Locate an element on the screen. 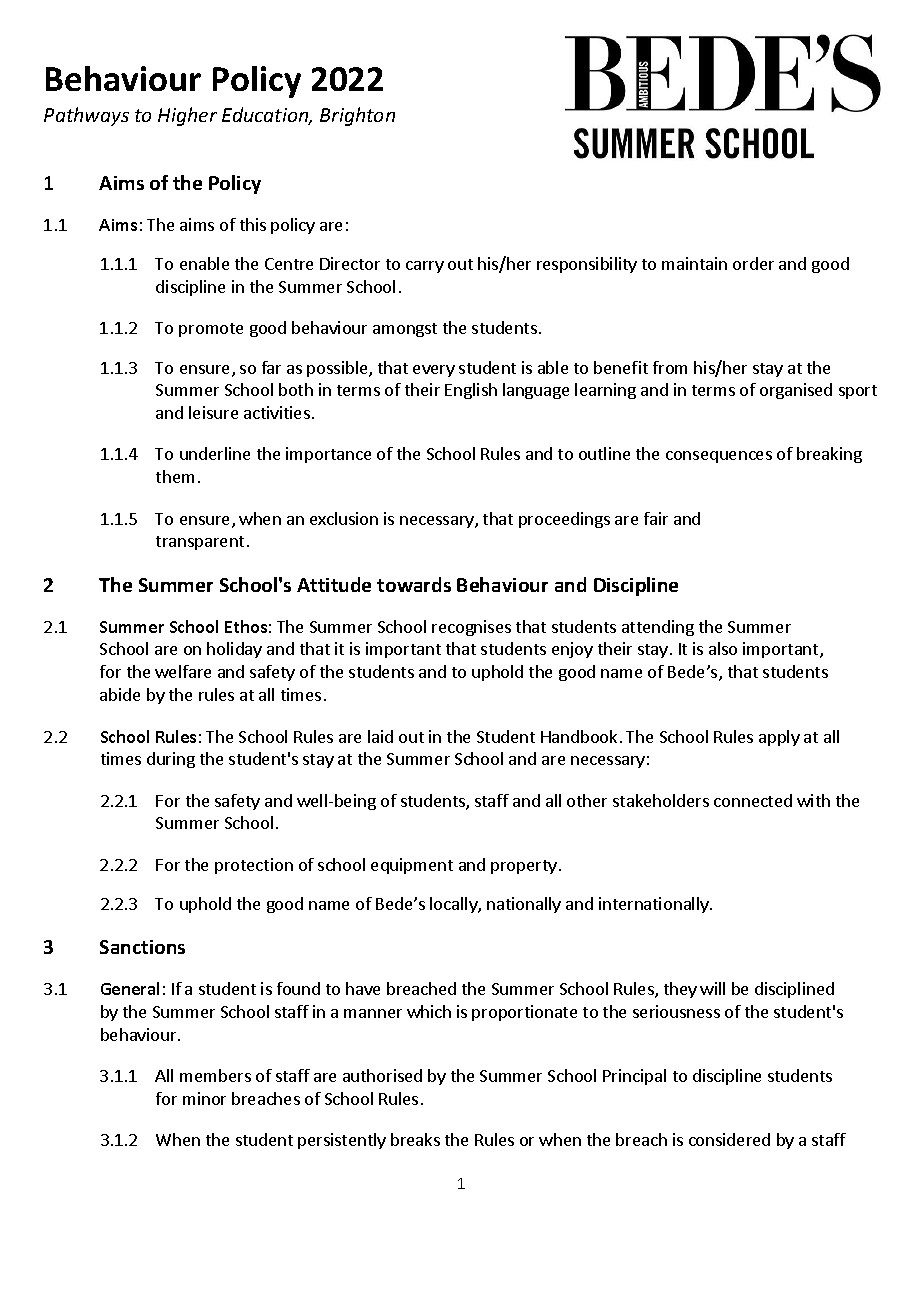 Image resolution: width=924 pixels, height=1308 pixels. Sanctions is located at coordinates (142, 947).
